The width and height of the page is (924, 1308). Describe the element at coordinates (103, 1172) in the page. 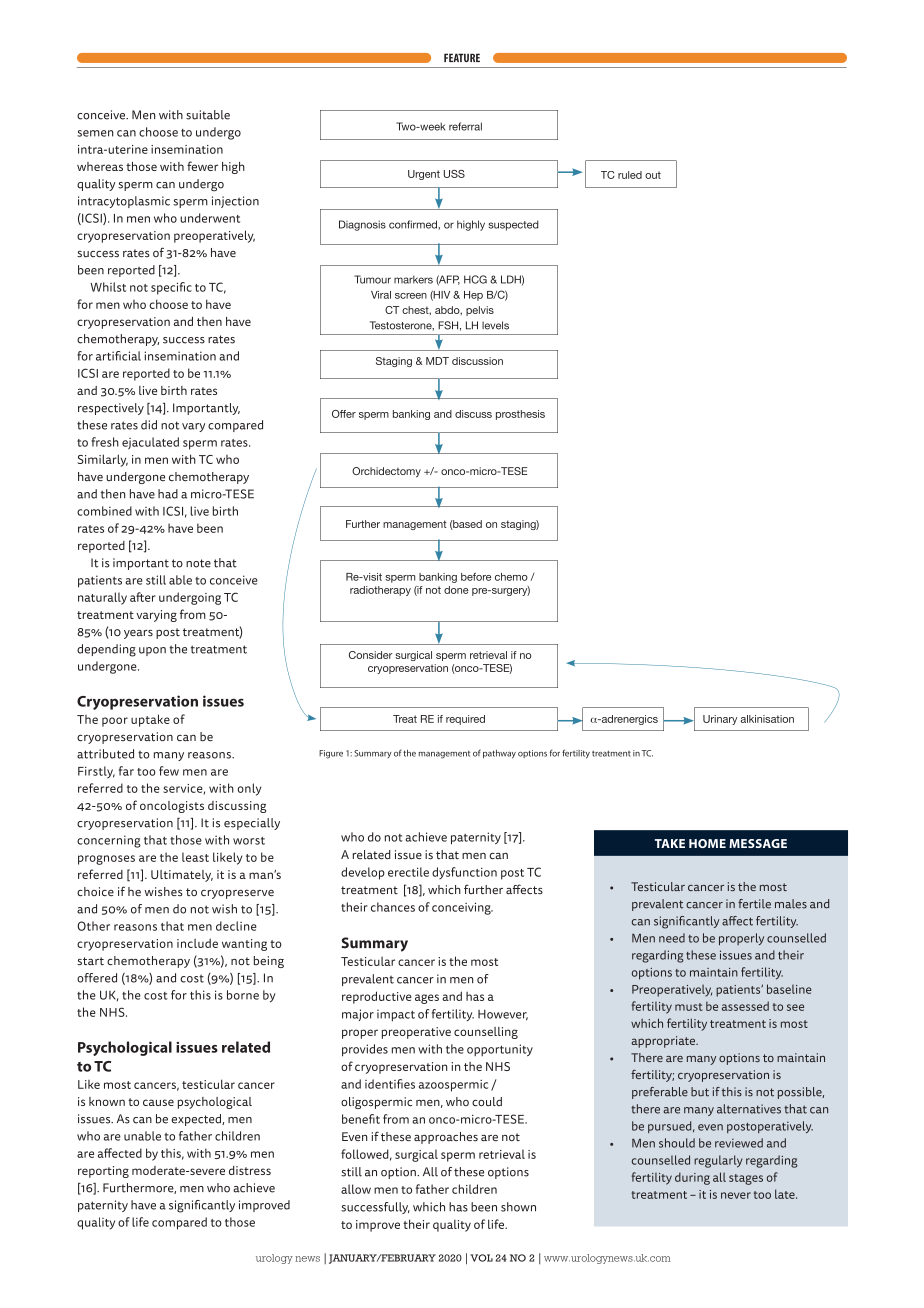

I see `reporting` at that location.
